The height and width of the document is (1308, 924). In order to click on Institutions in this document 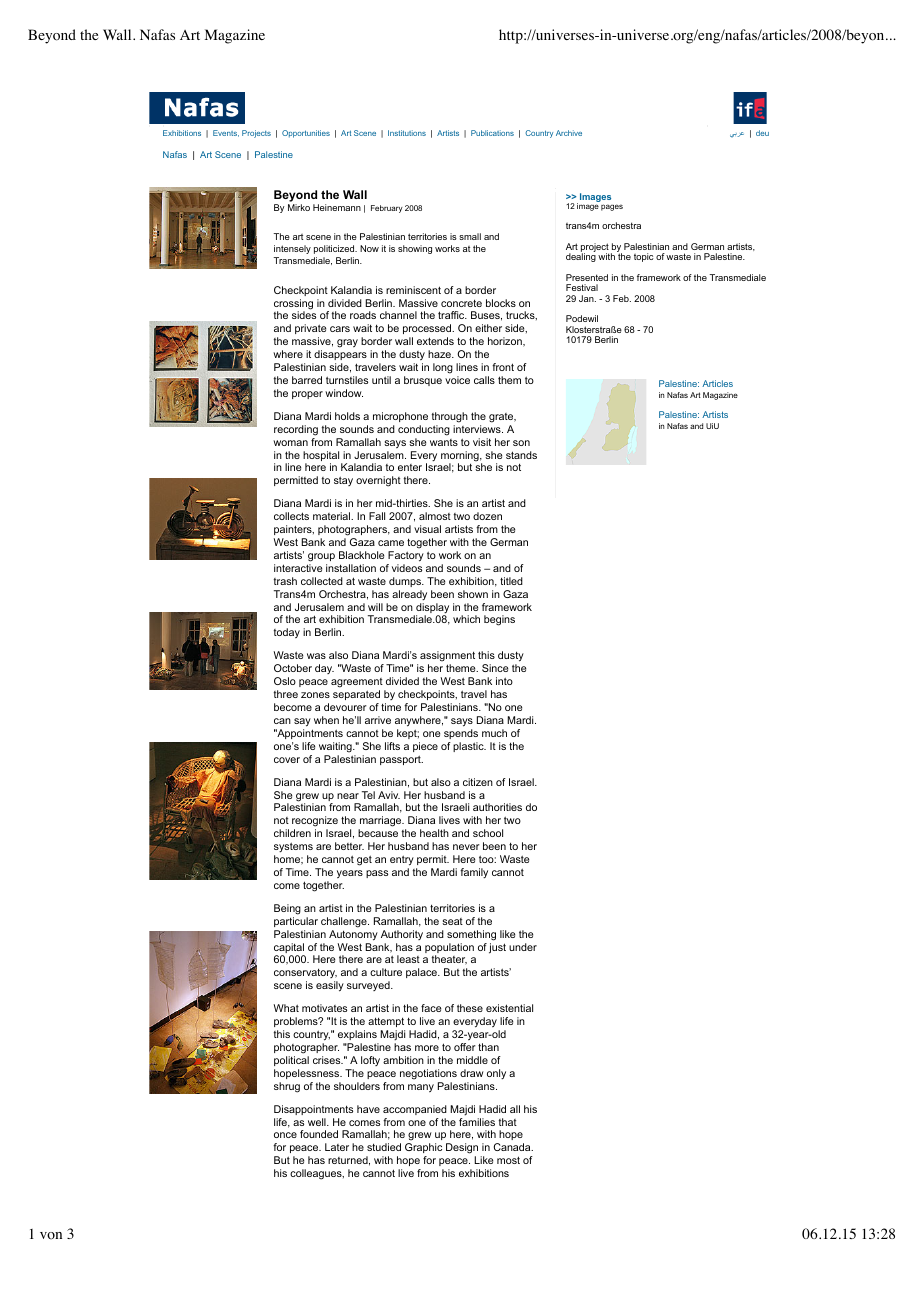, I will do `click(407, 133)`.
